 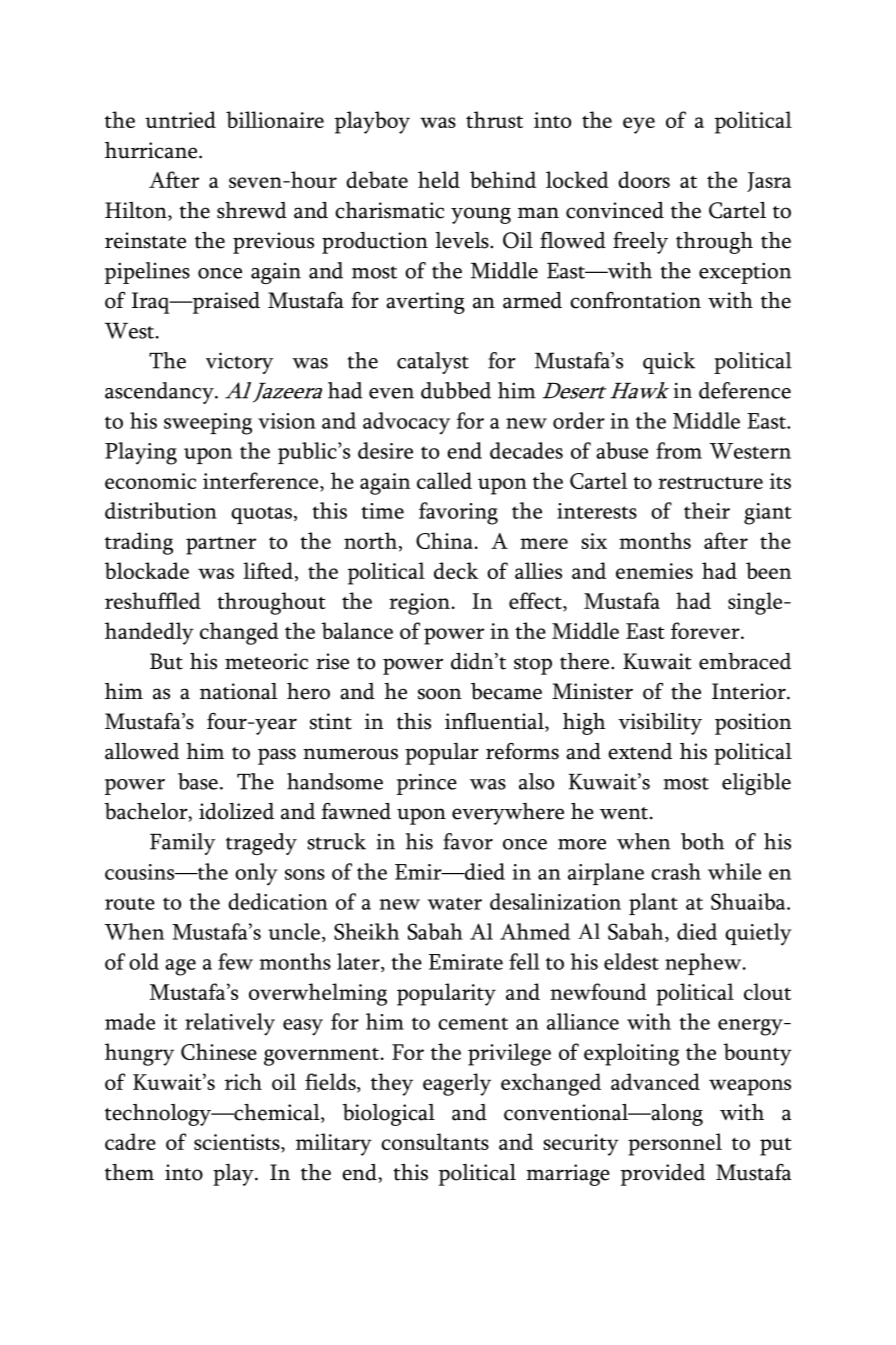 I want to click on doors, so click(x=644, y=179).
